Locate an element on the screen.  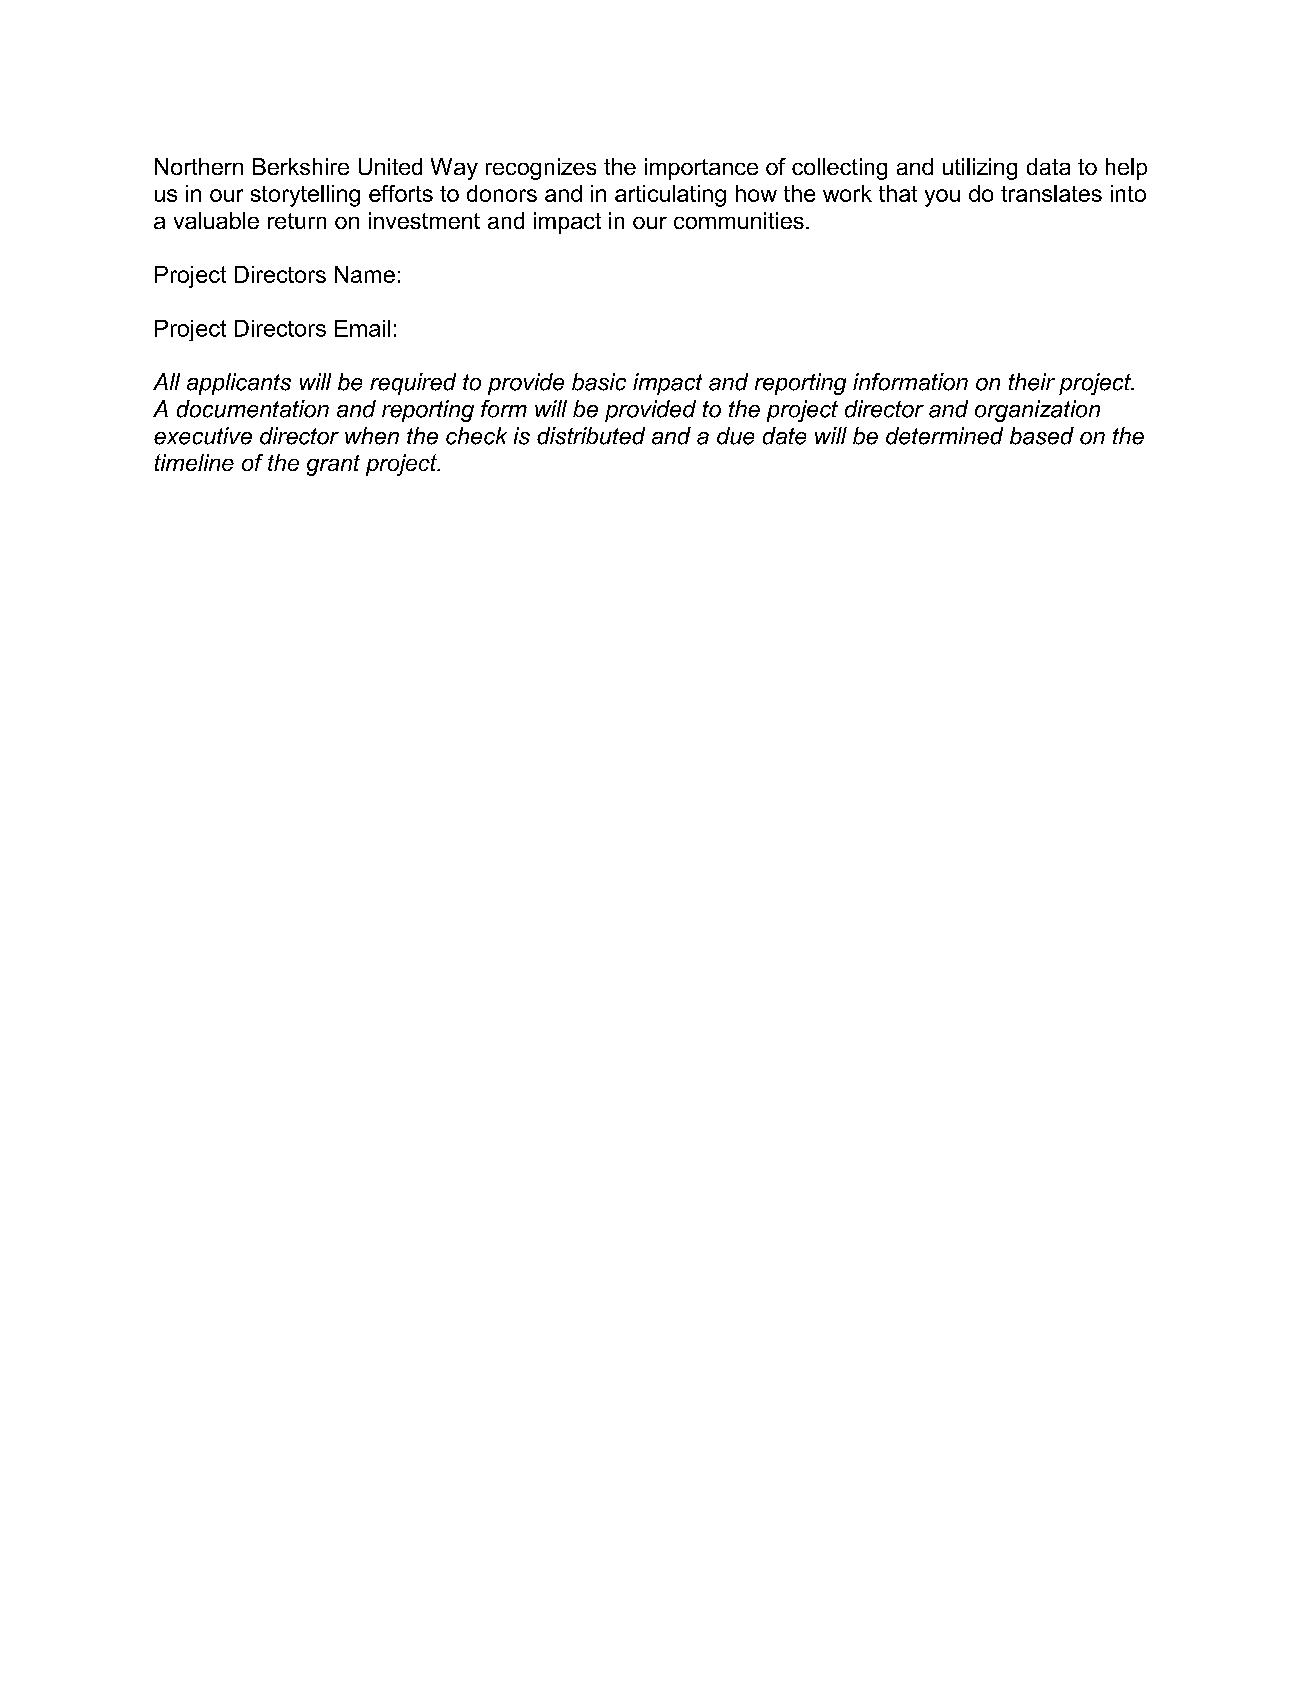
importance is located at coordinates (701, 169).
